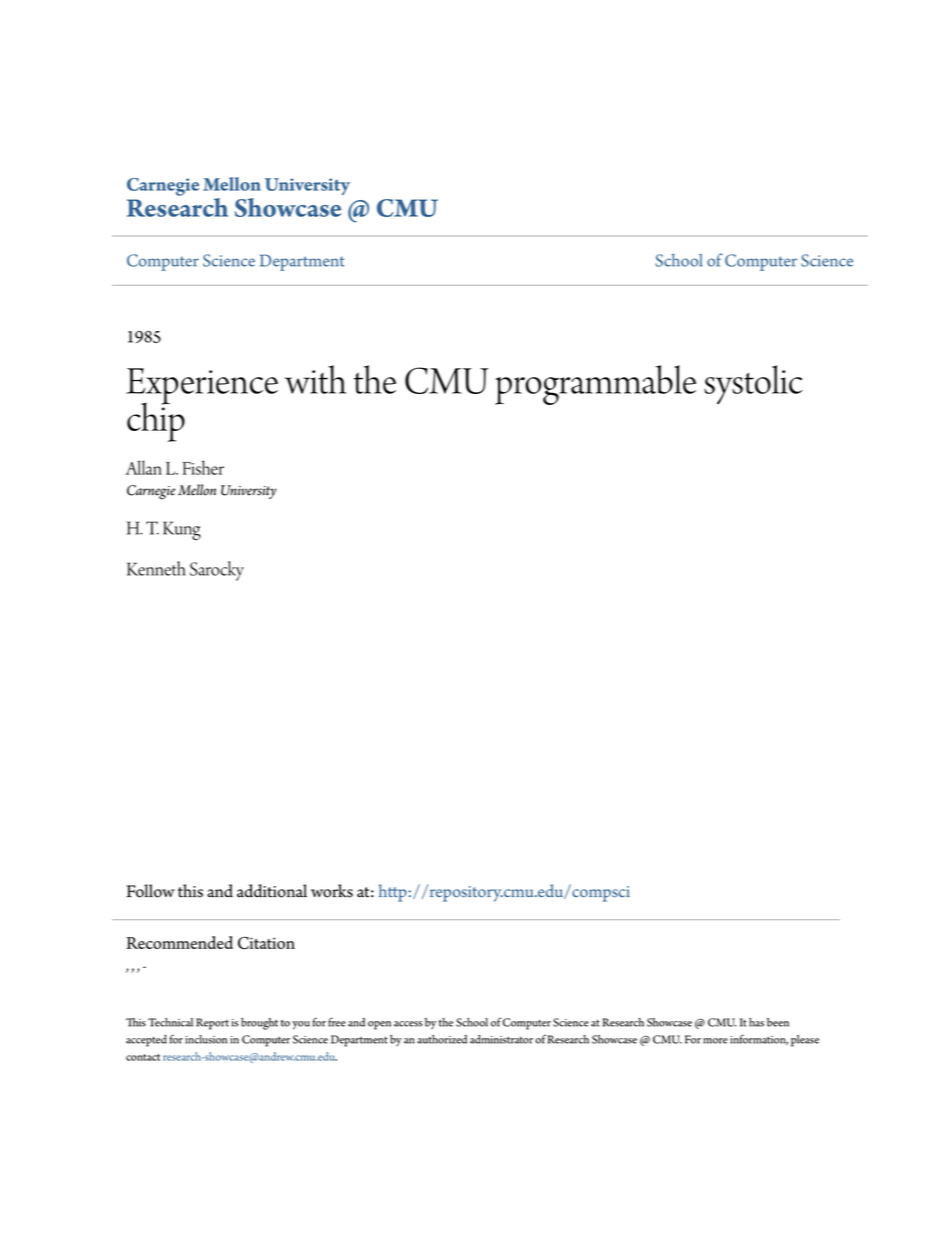  What do you see at coordinates (202, 387) in the image?
I see `Experience` at bounding box center [202, 387].
